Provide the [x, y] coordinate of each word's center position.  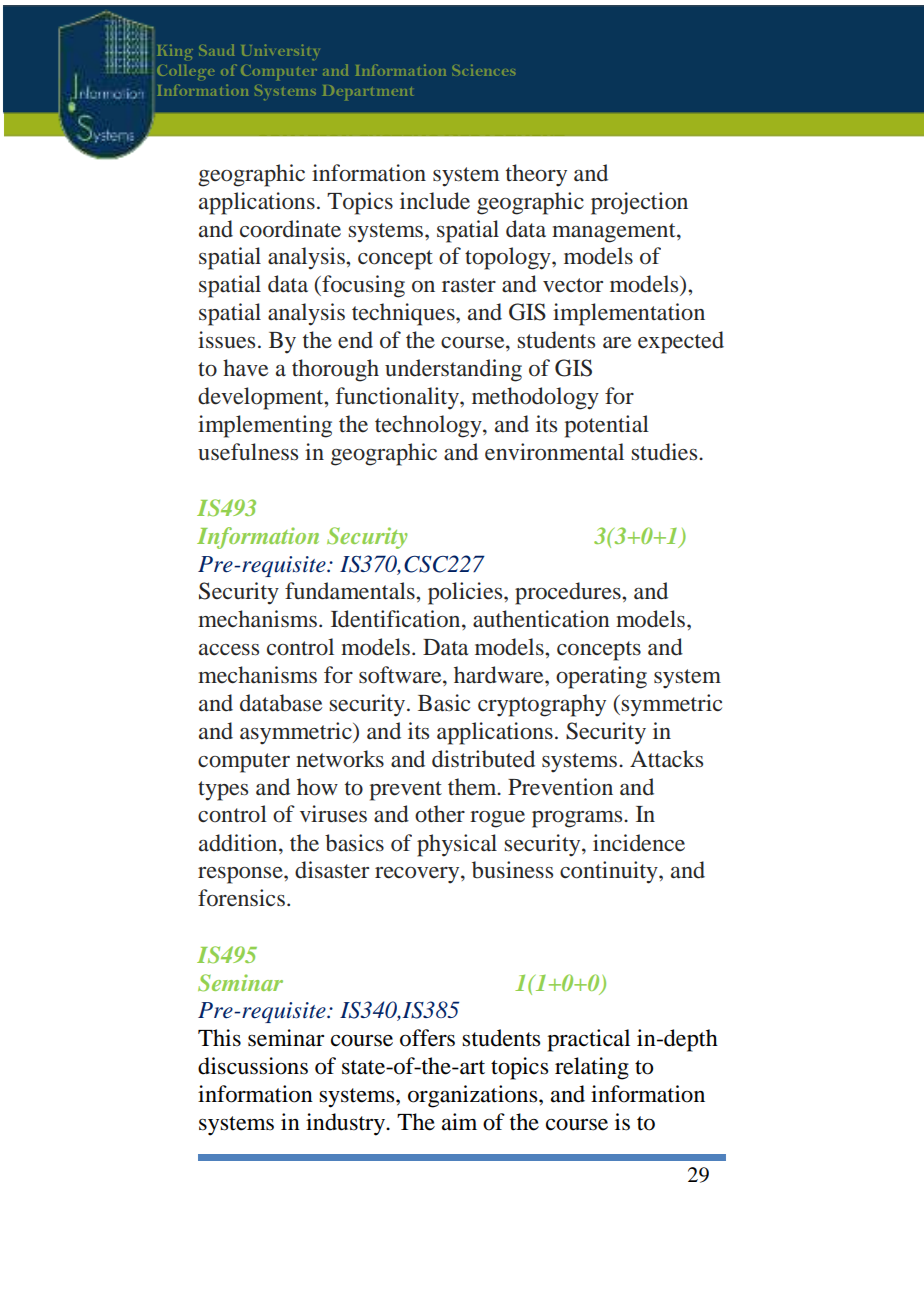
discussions [253, 1066]
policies [466, 593]
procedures [569, 593]
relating [592, 1068]
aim [459, 1122]
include [435, 201]
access [229, 650]
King [175, 52]
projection [639, 203]
